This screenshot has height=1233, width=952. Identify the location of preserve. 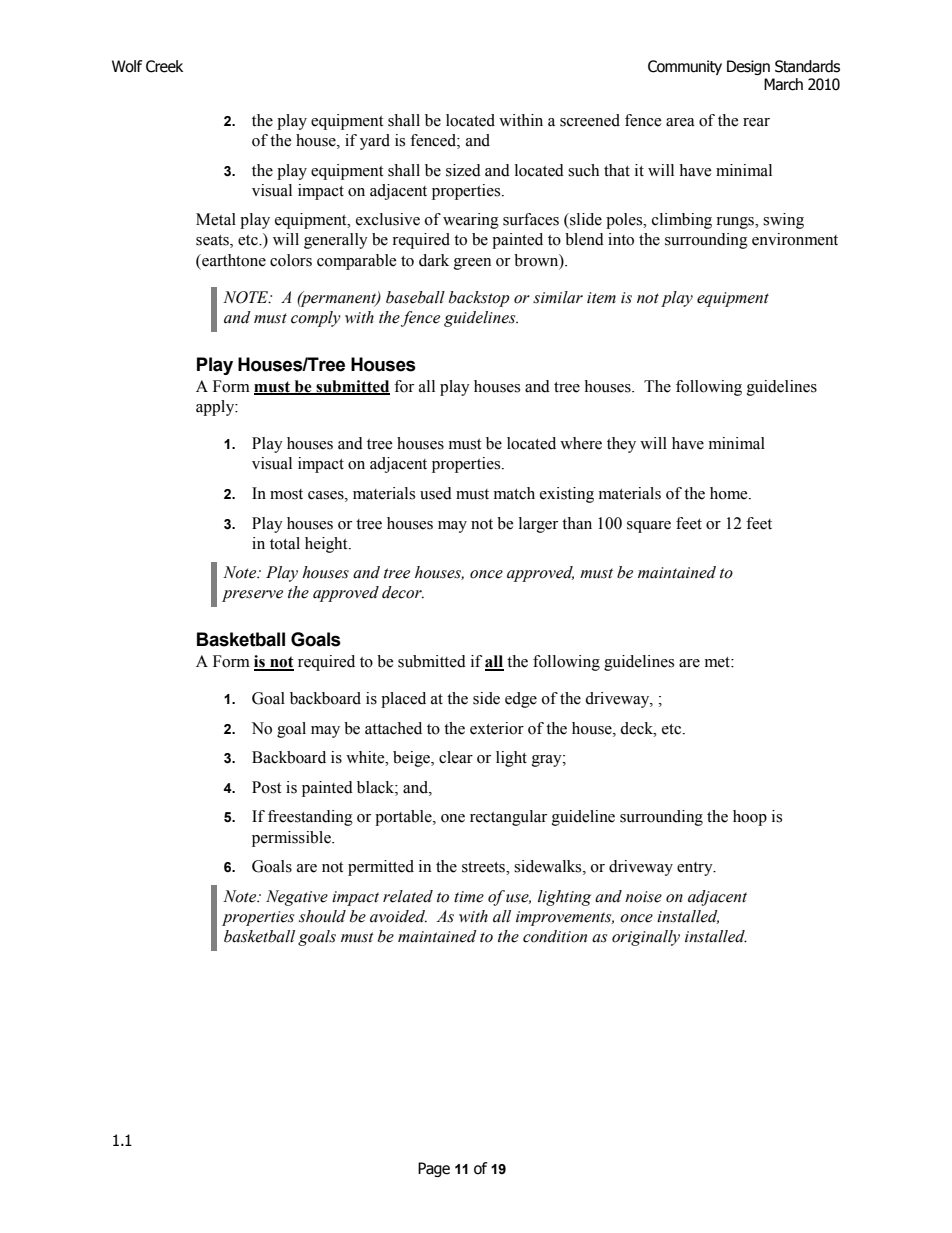
(252, 596).
